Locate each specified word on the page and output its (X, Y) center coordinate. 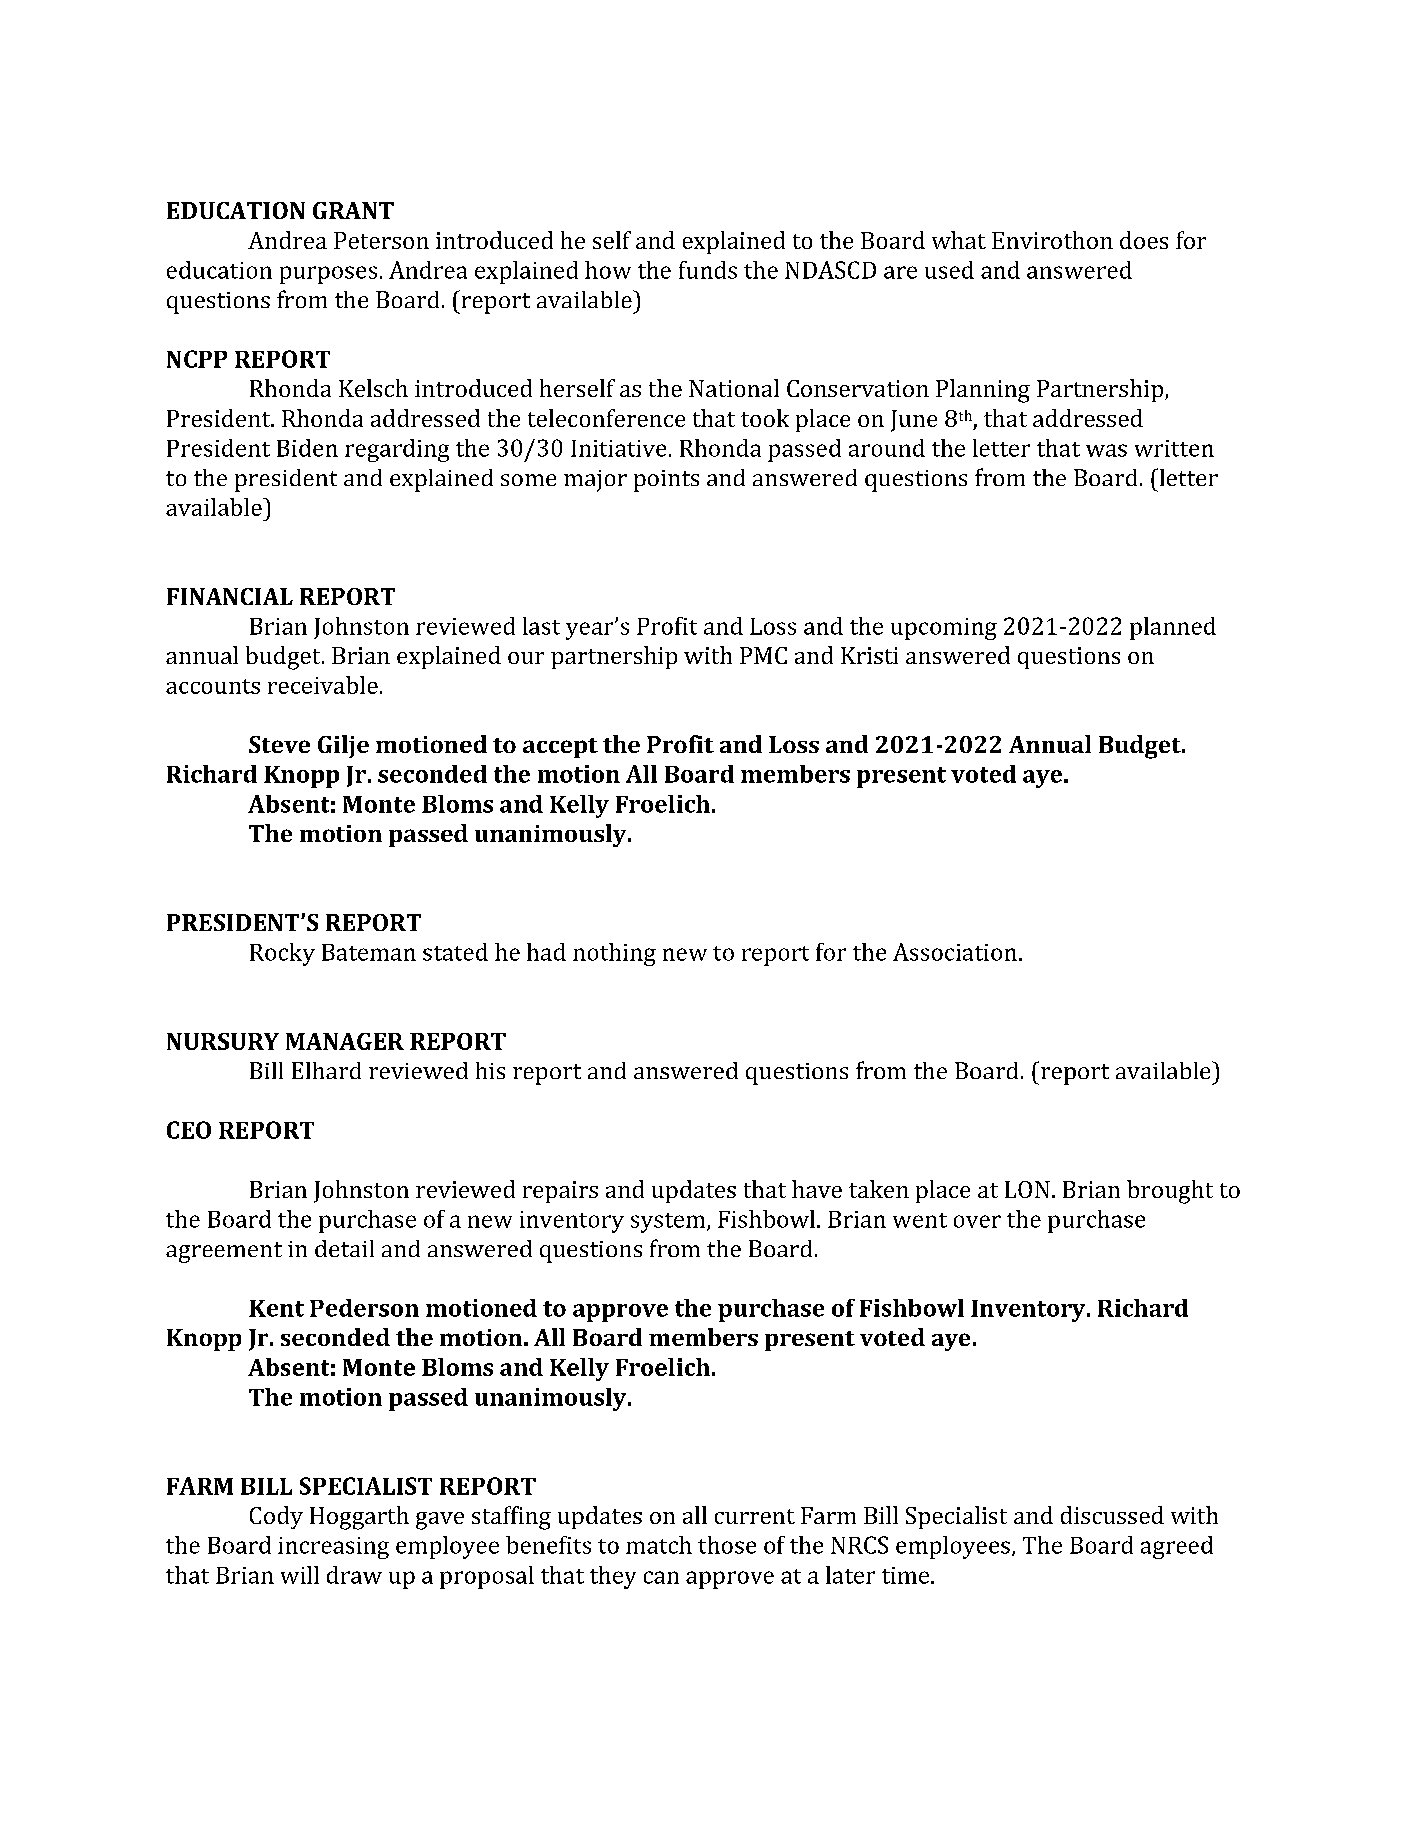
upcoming (944, 629)
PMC (763, 655)
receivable (323, 685)
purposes (328, 275)
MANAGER (345, 1041)
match (659, 1545)
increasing (333, 1548)
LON (1027, 1189)
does (1144, 240)
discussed (1112, 1515)
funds (708, 270)
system (669, 1223)
